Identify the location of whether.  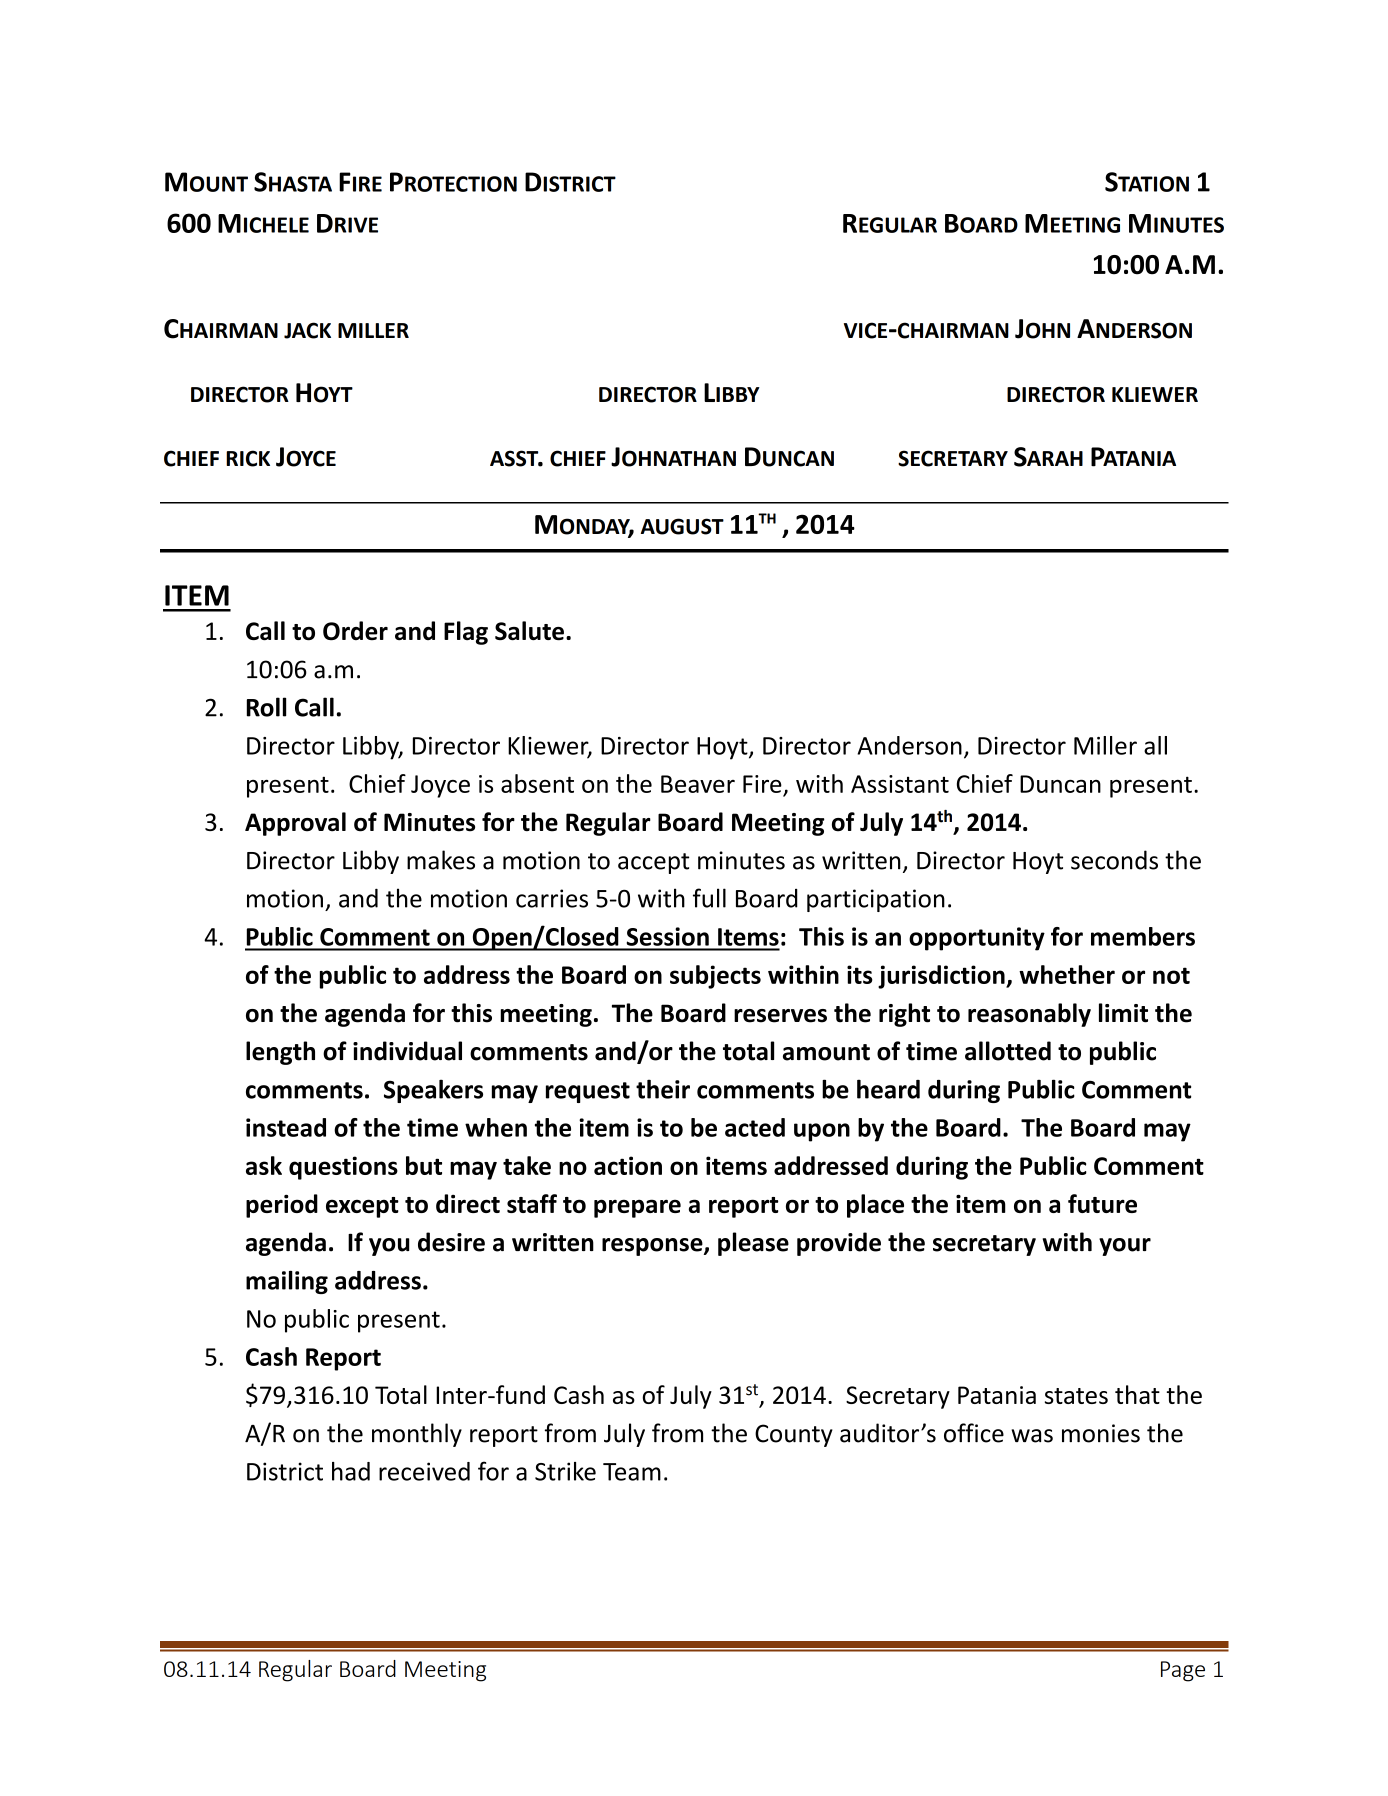
(1067, 974).
